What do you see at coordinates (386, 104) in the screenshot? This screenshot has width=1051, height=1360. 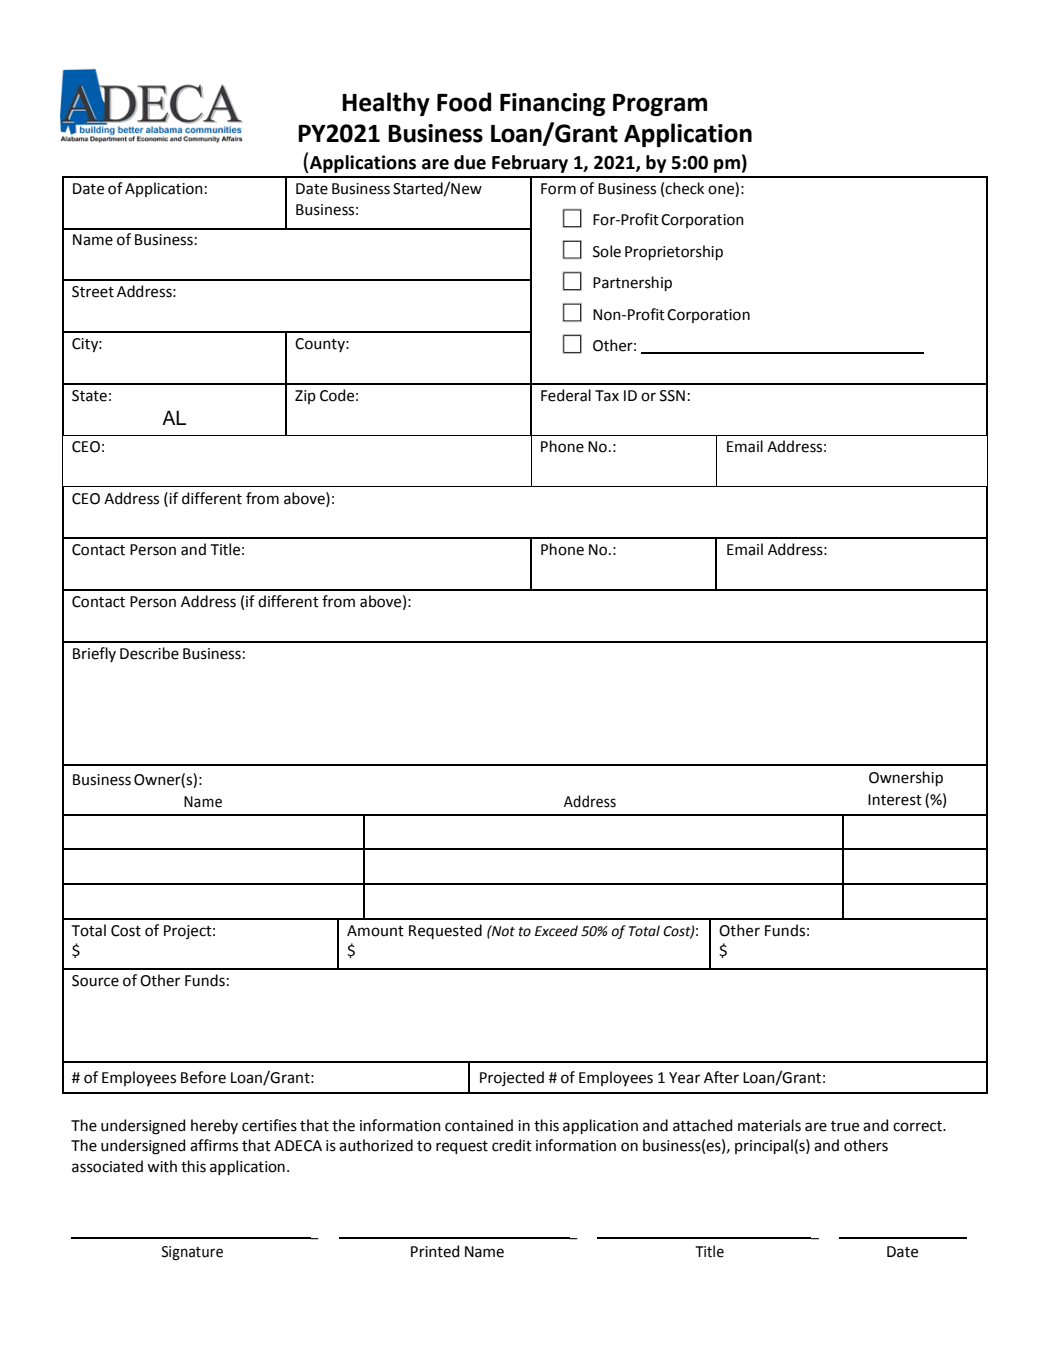 I see `Healthy` at bounding box center [386, 104].
